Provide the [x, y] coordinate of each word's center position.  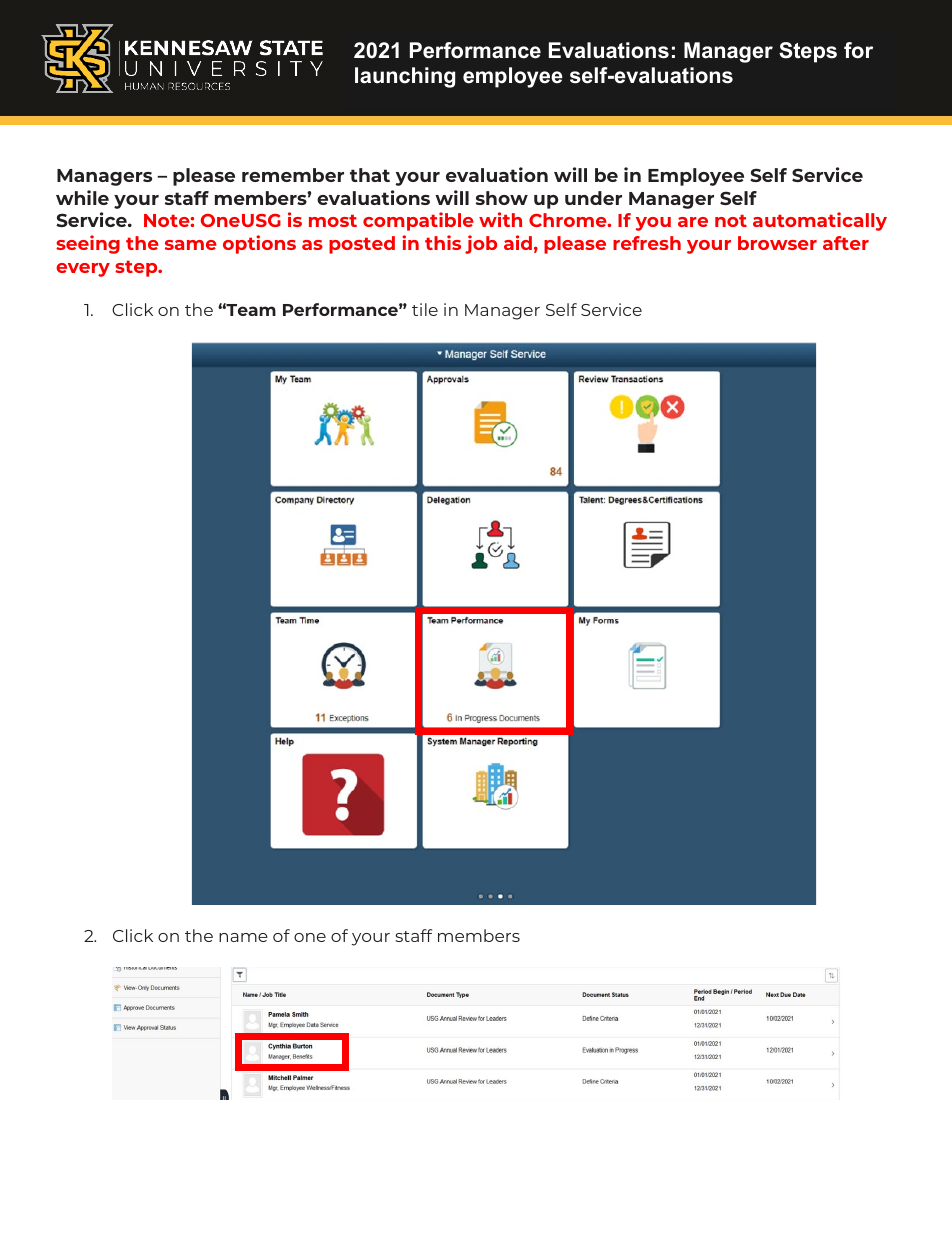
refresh [647, 243]
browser [777, 243]
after [846, 243]
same [191, 245]
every [83, 270]
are [693, 222]
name [243, 937]
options [259, 244]
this [443, 242]
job [481, 244]
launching [405, 77]
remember [293, 175]
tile [425, 309]
